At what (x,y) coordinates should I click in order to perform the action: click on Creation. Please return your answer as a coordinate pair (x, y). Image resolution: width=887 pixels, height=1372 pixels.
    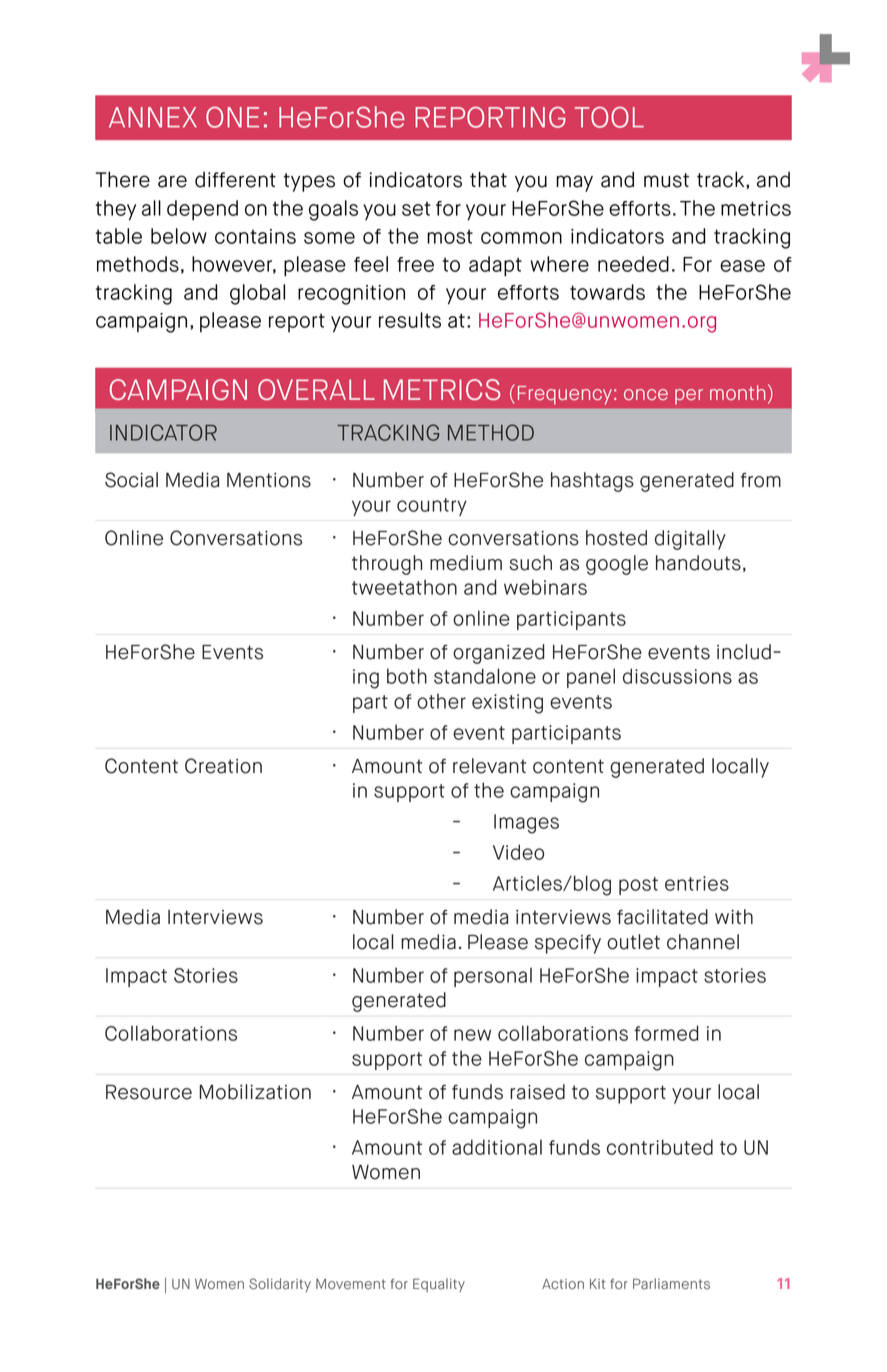
    Looking at the image, I should click on (223, 766).
